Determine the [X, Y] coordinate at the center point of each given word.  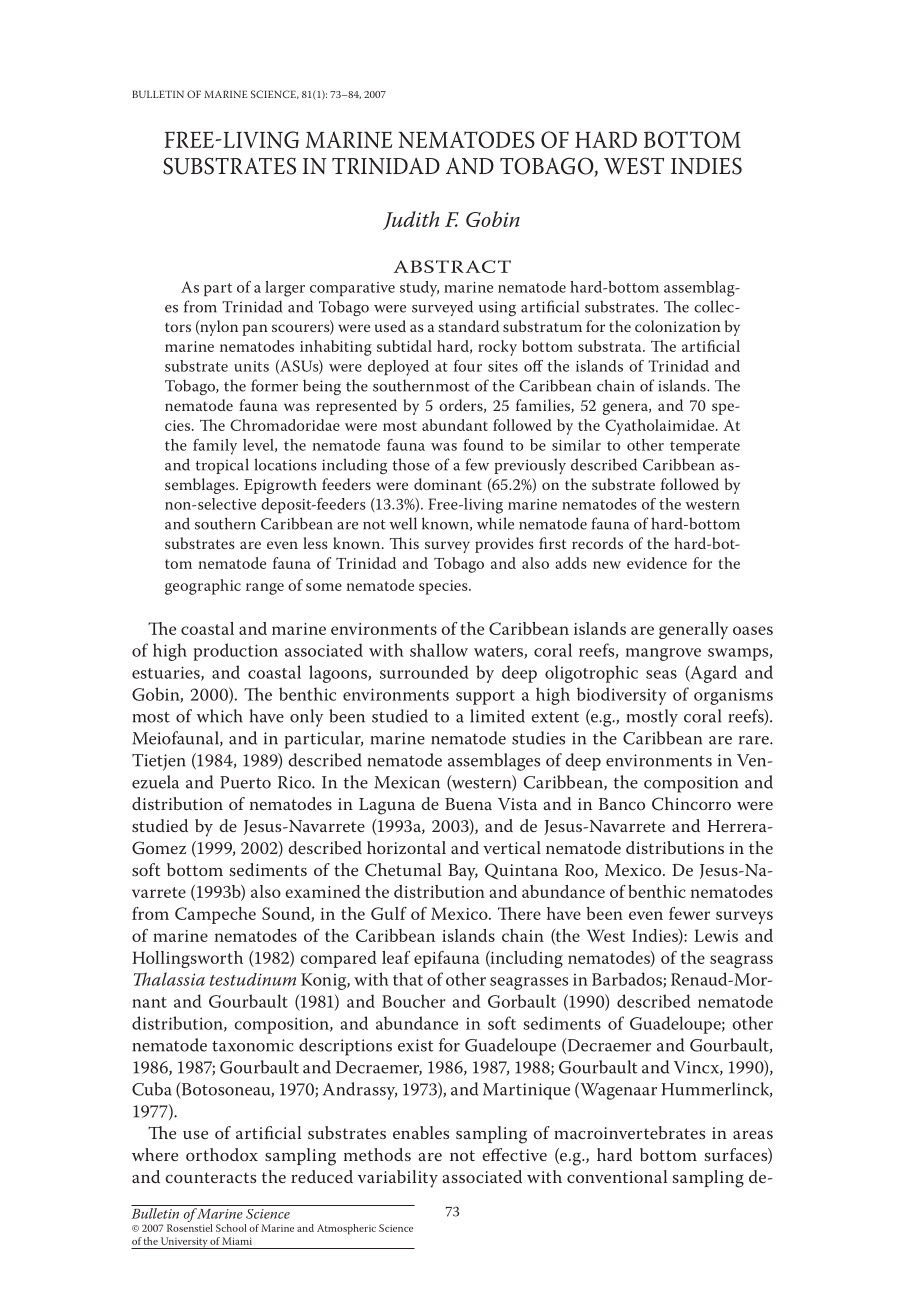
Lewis [716, 935]
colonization [678, 326]
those [411, 464]
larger [285, 289]
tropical [222, 466]
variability [398, 1179]
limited [497, 716]
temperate [705, 447]
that [408, 979]
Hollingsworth [187, 959]
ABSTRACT [452, 266]
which [219, 716]
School [231, 1228]
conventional [617, 1176]
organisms [733, 696]
